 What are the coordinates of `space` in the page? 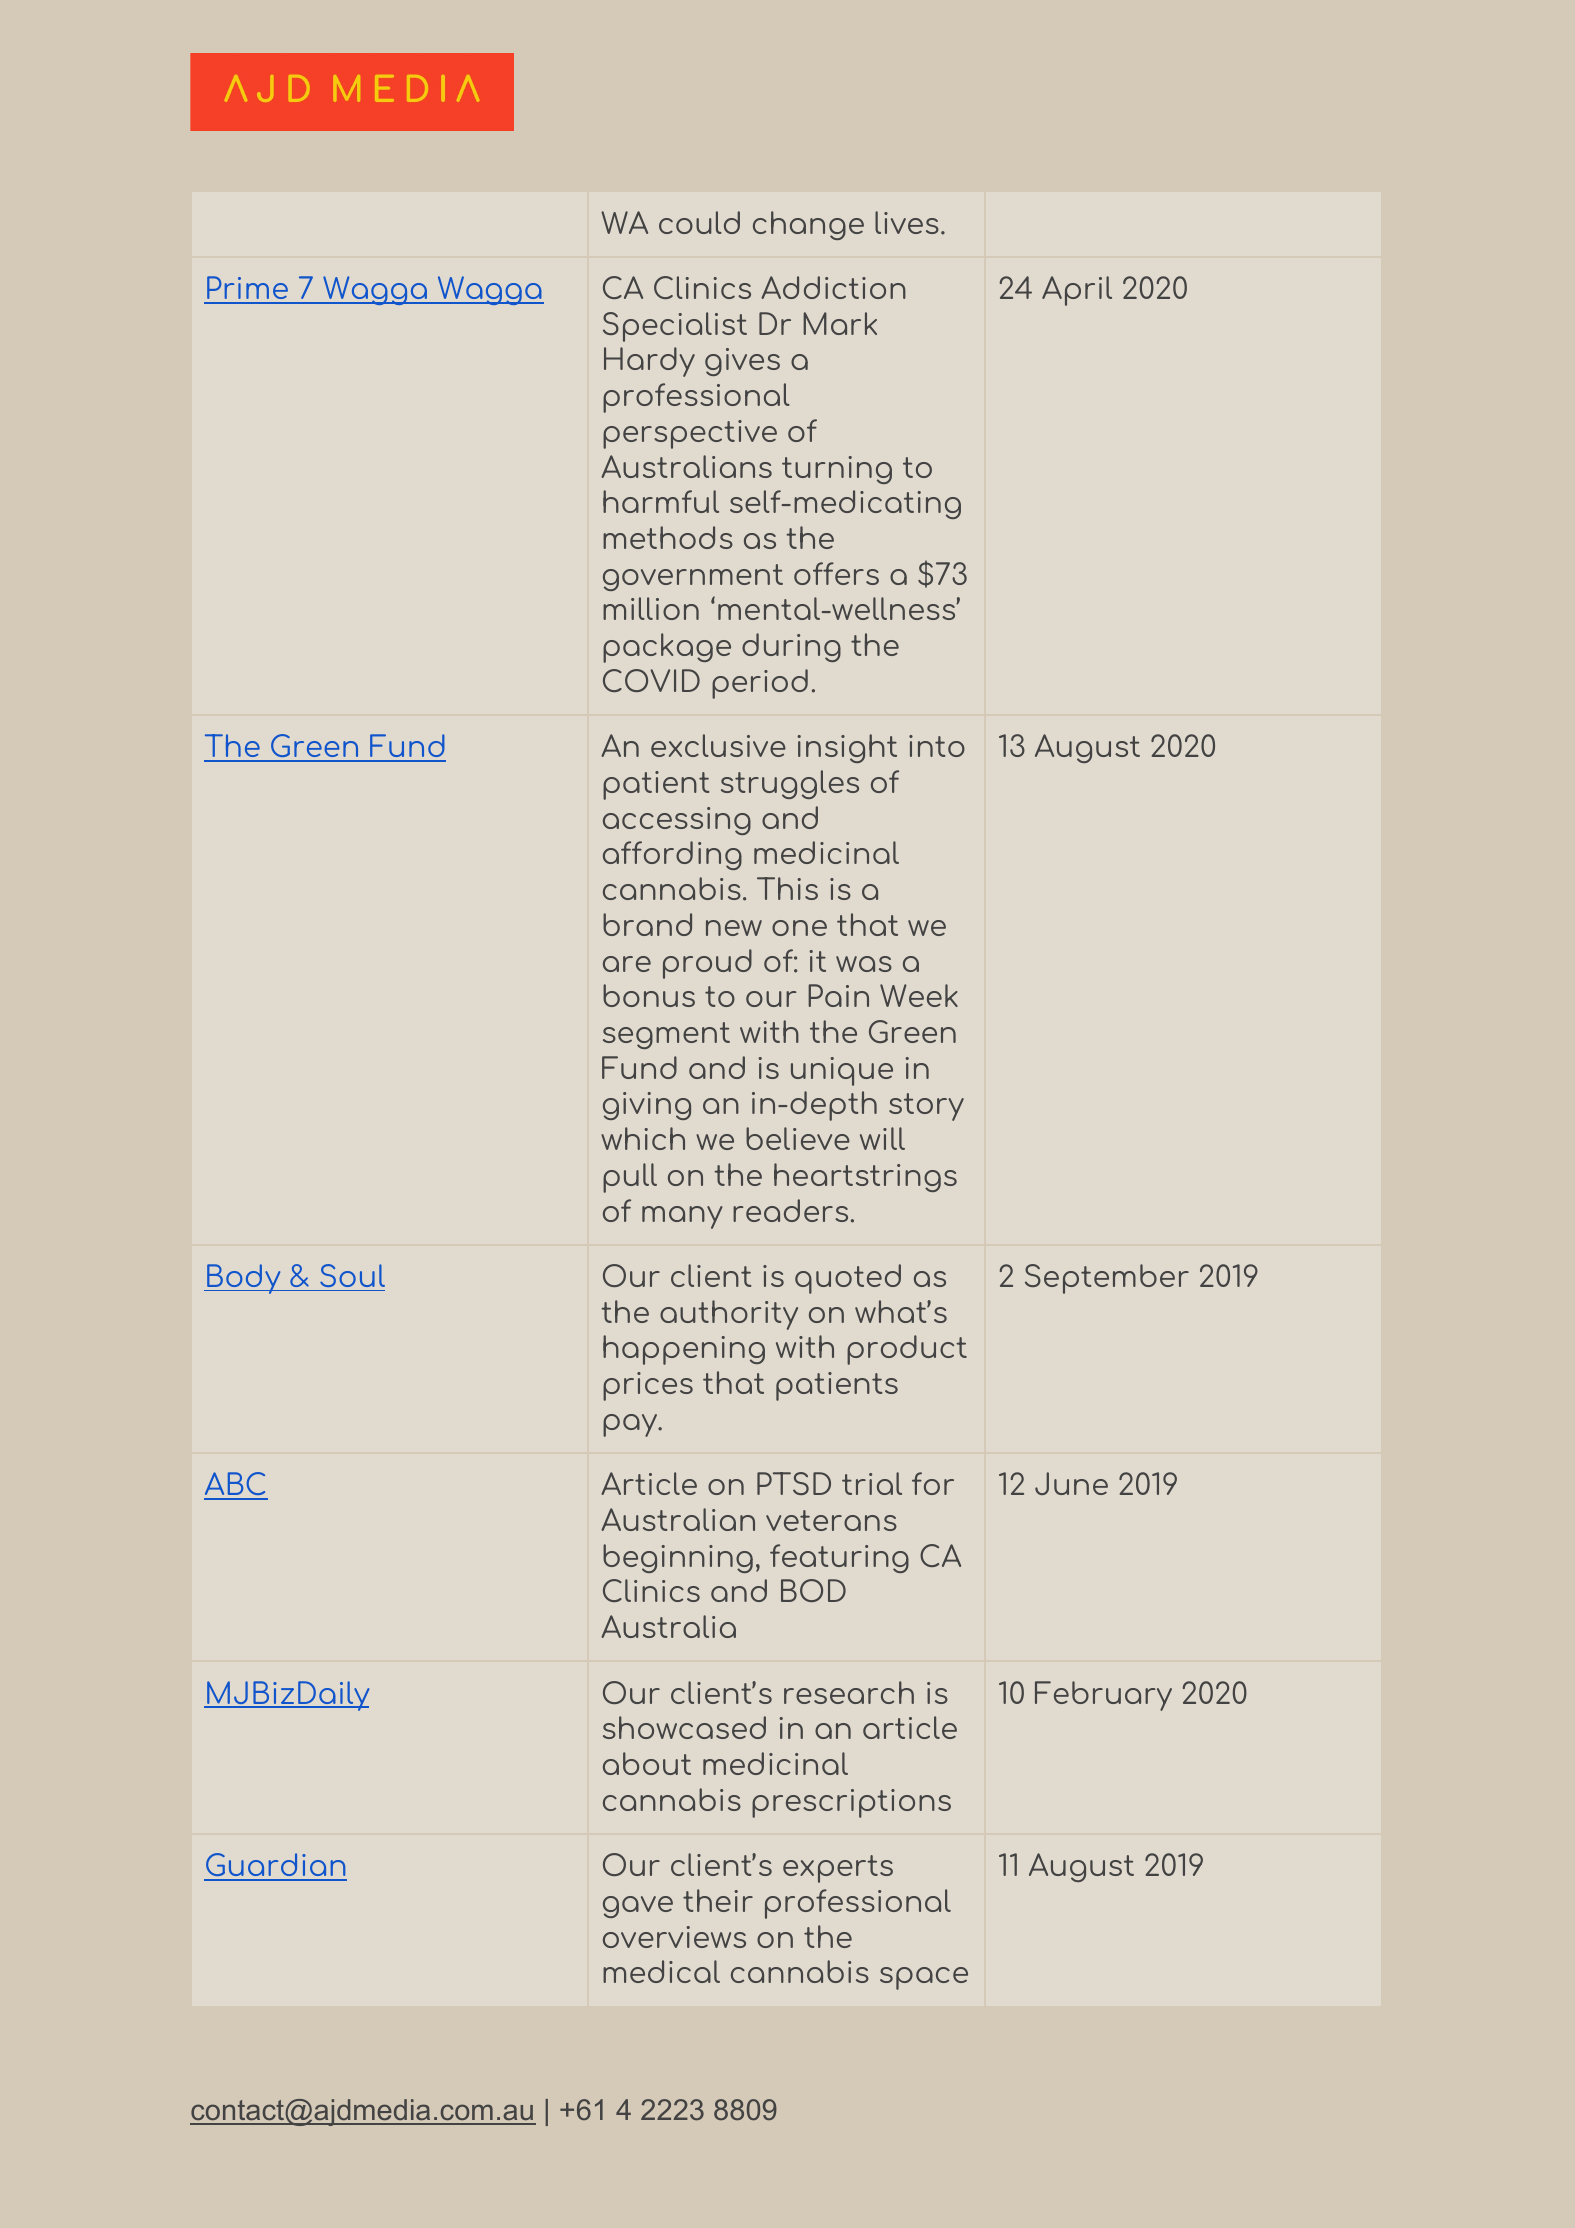 It's located at (924, 1978).
